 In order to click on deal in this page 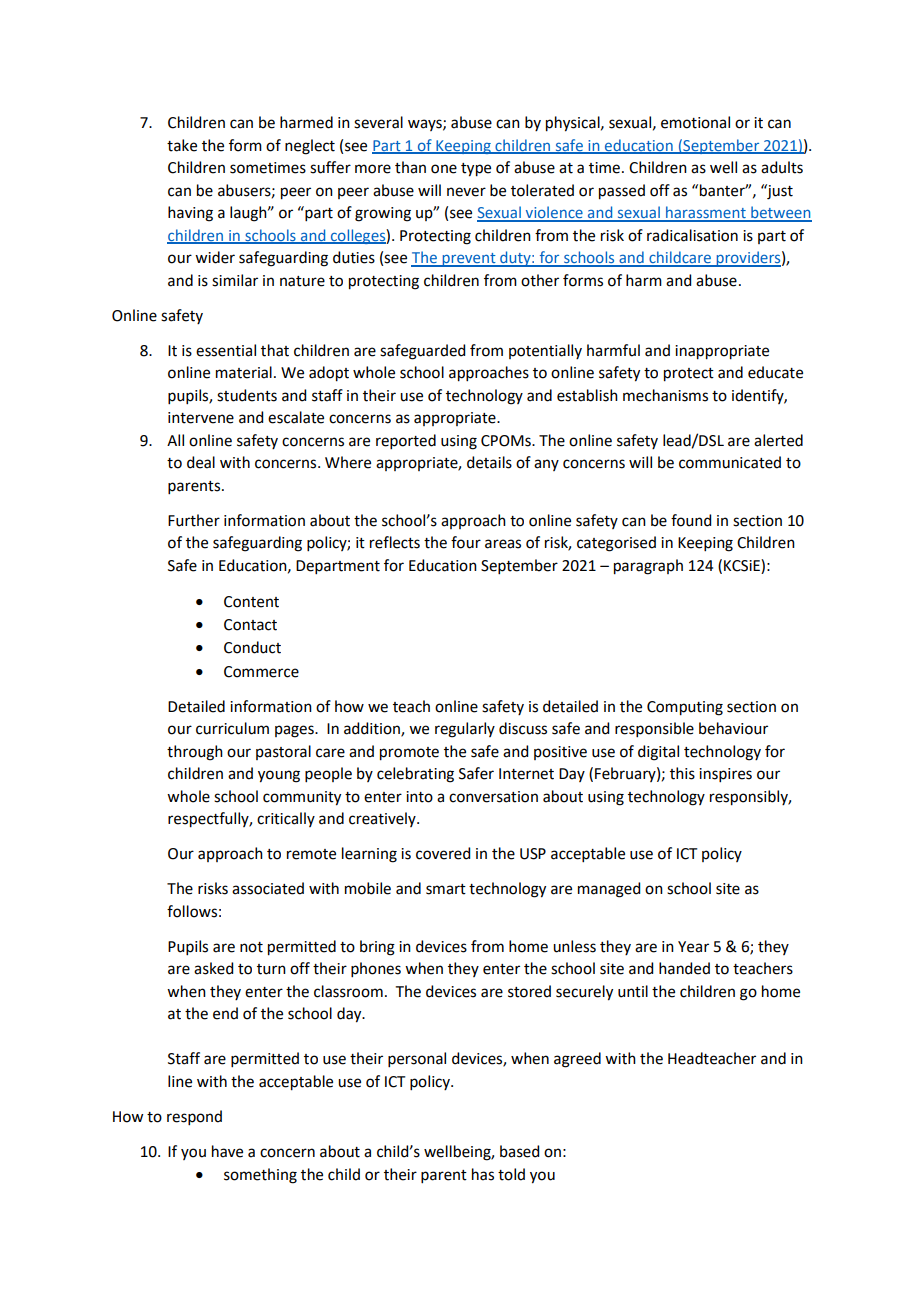, I will do `click(201, 462)`.
